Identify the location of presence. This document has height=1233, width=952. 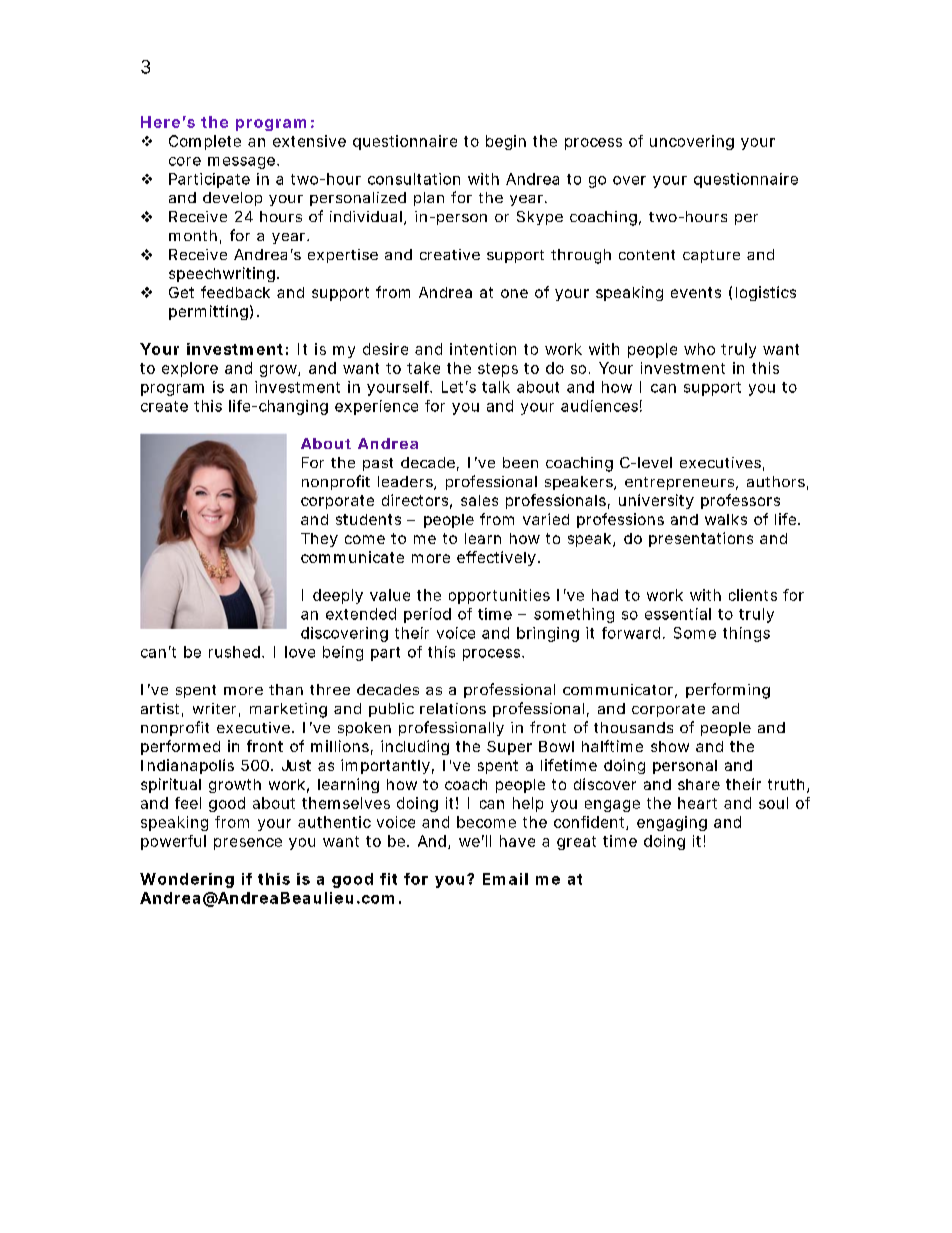
(248, 844).
